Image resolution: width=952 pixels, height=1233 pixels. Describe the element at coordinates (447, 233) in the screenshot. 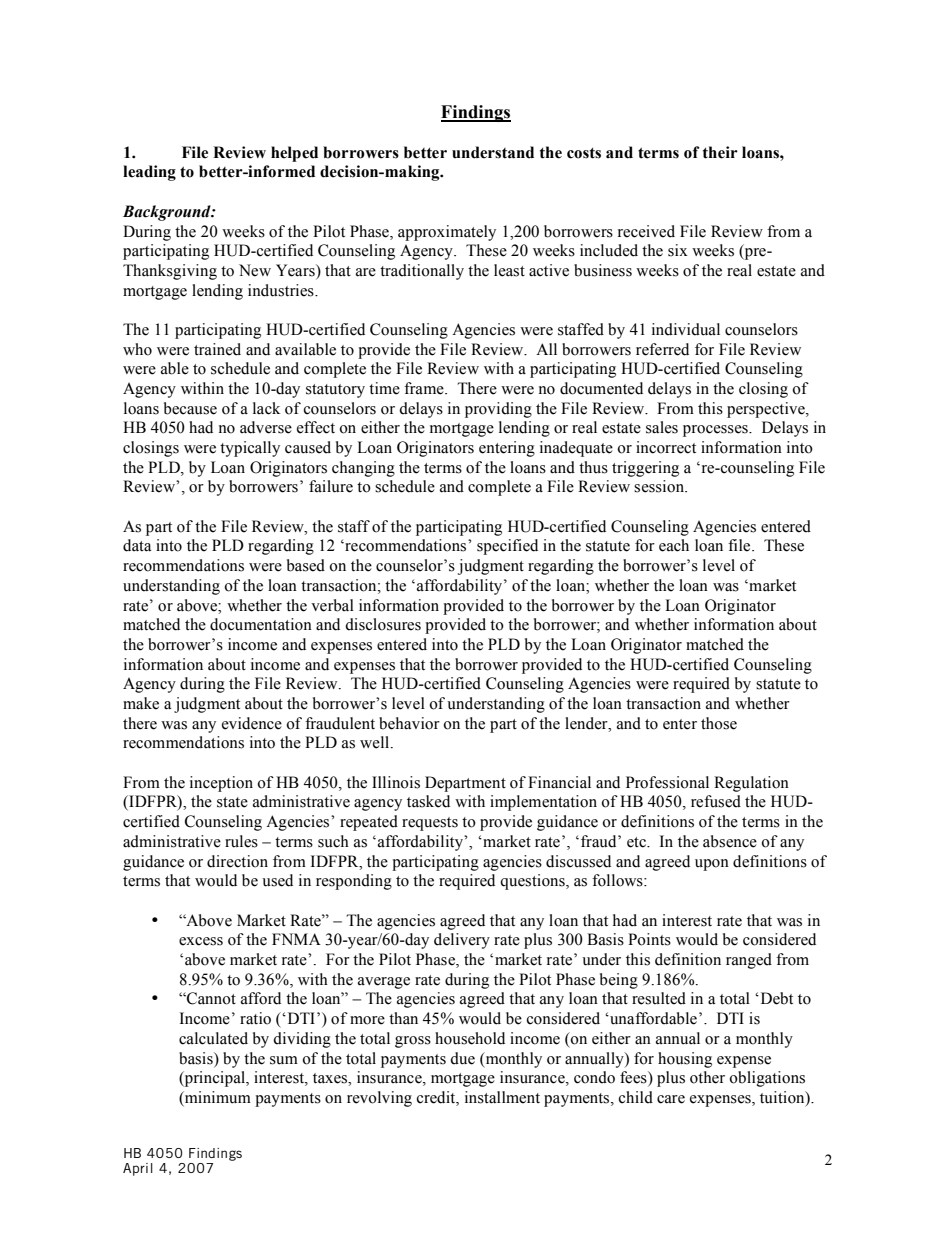

I see `approximately` at that location.
